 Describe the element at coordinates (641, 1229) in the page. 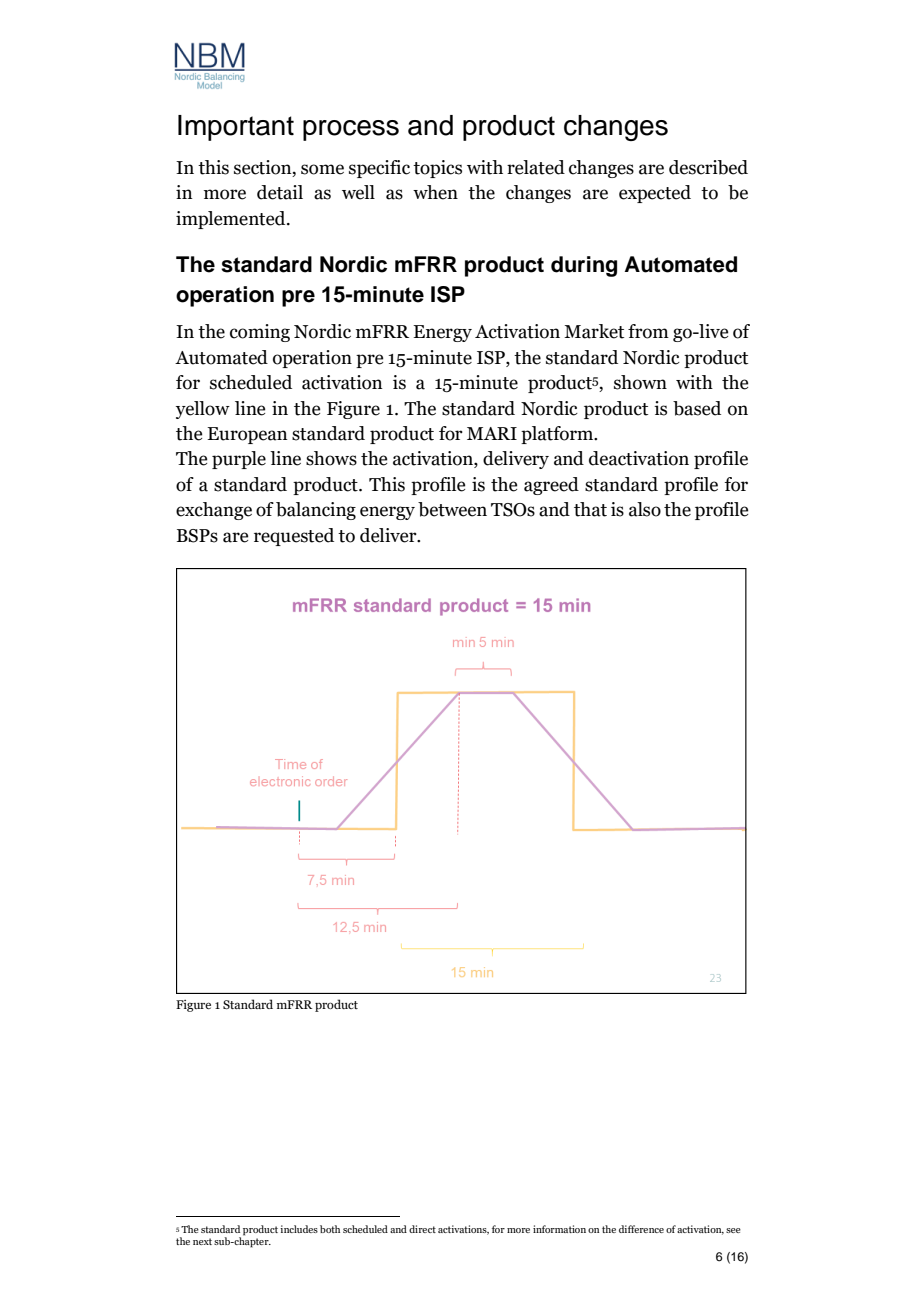

I see `difference` at that location.
